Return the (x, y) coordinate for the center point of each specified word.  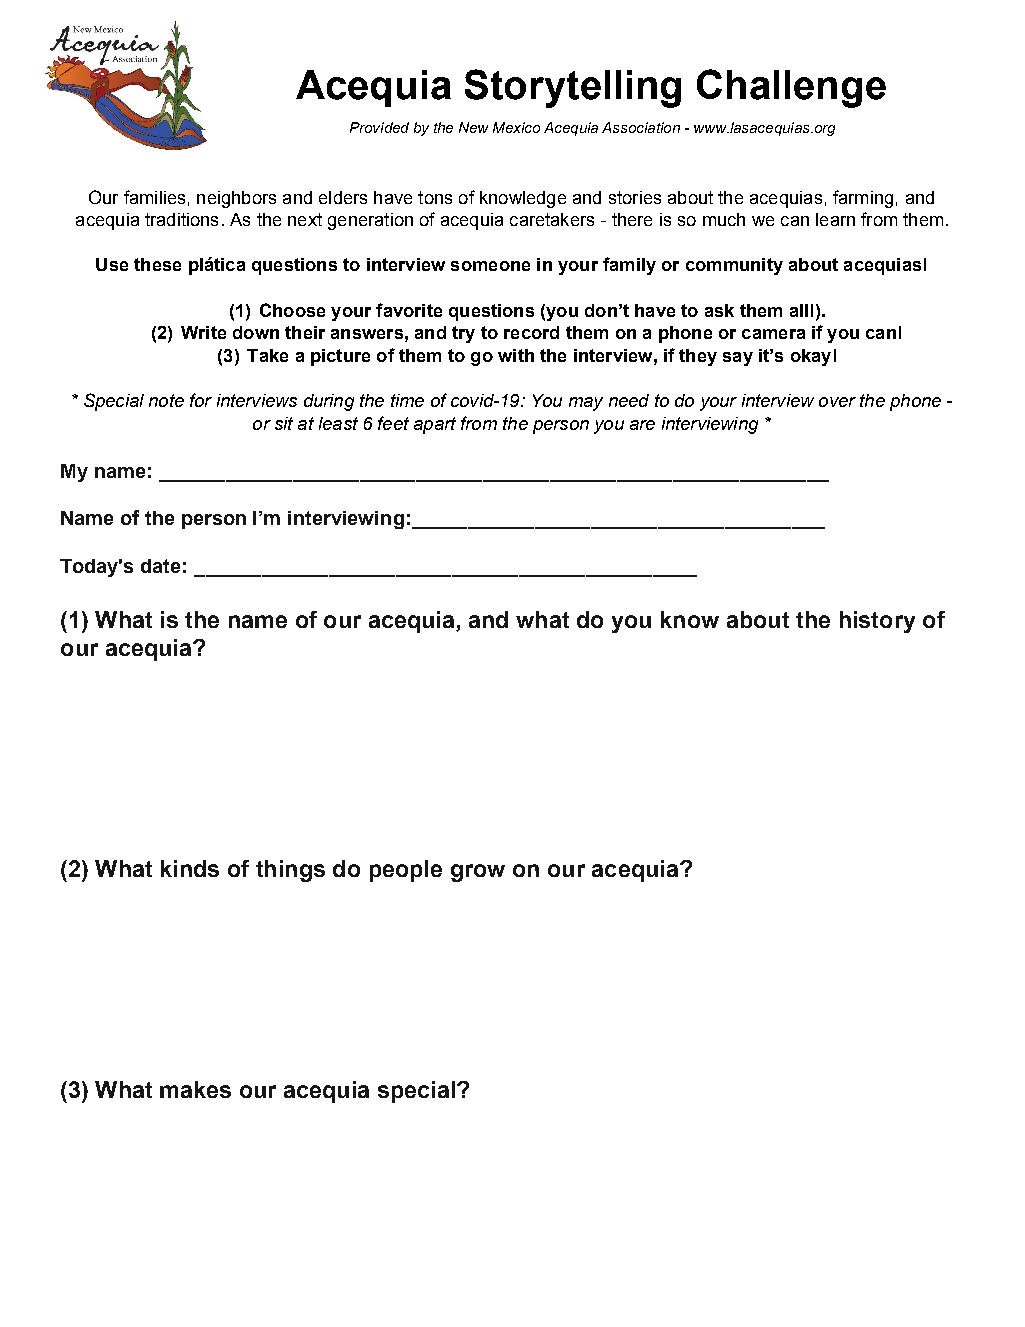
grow (478, 873)
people (406, 871)
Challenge (791, 88)
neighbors (236, 199)
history (877, 622)
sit (284, 423)
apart (435, 425)
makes (195, 1089)
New (473, 127)
